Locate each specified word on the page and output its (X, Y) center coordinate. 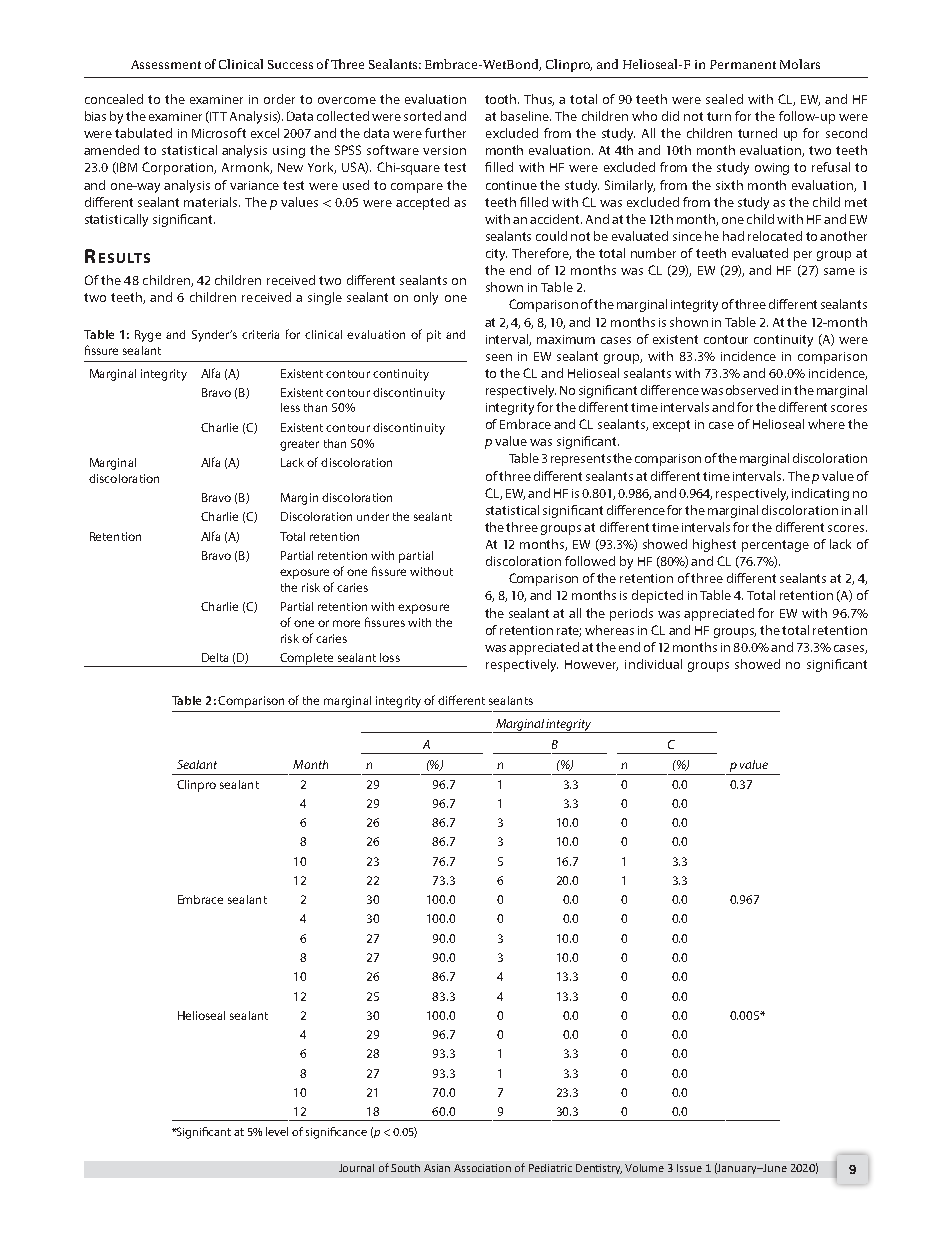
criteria (260, 334)
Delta (215, 657)
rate (569, 631)
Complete (307, 660)
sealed (724, 99)
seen (499, 357)
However (591, 665)
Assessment (166, 64)
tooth (502, 99)
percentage (775, 546)
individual (653, 664)
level (277, 1131)
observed (752, 390)
